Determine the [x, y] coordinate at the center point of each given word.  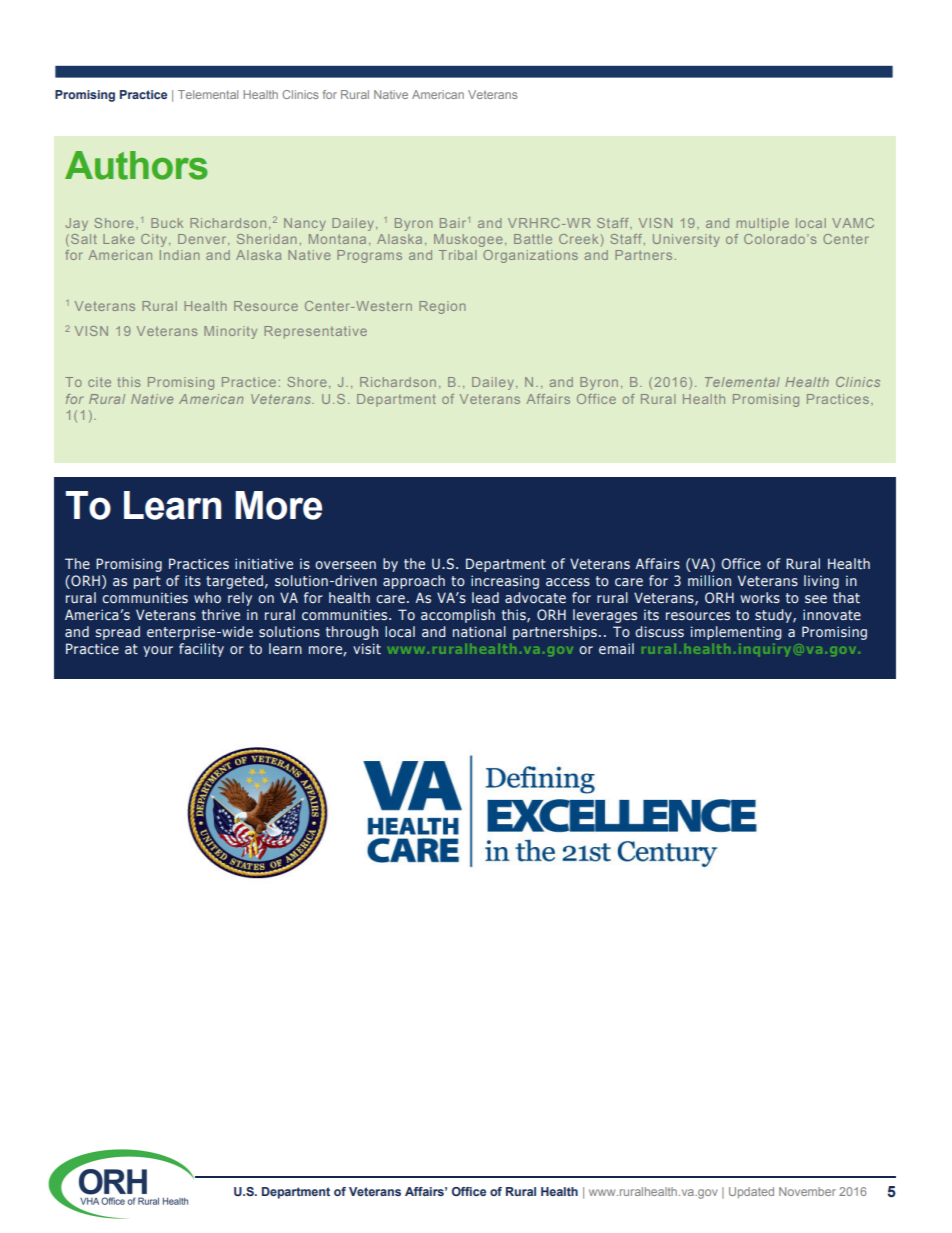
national [479, 631]
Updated [751, 1193]
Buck [167, 223]
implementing [736, 633]
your [158, 651]
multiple [763, 224]
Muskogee [468, 240]
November [807, 1191]
